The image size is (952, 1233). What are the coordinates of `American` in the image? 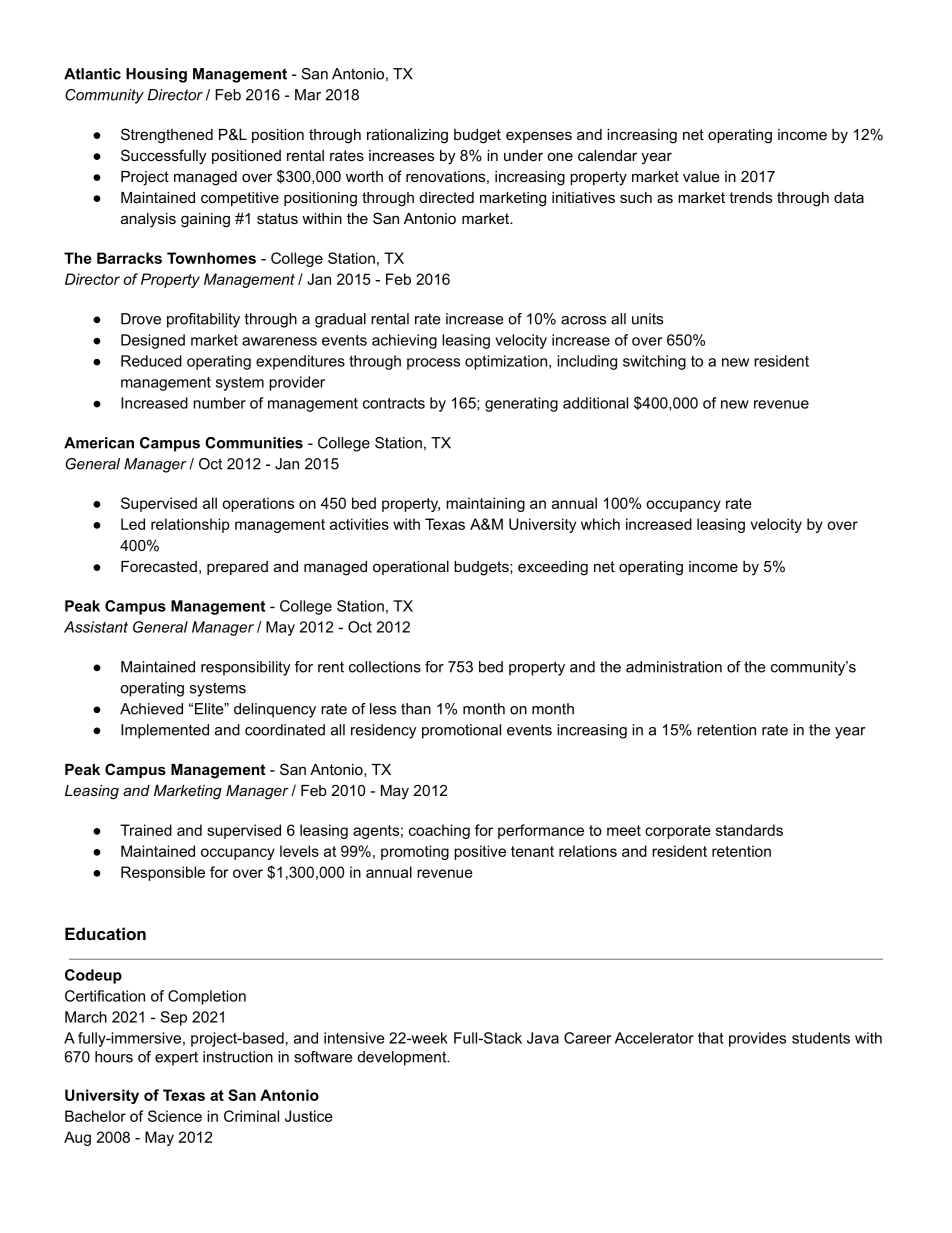 It's located at (99, 443).
